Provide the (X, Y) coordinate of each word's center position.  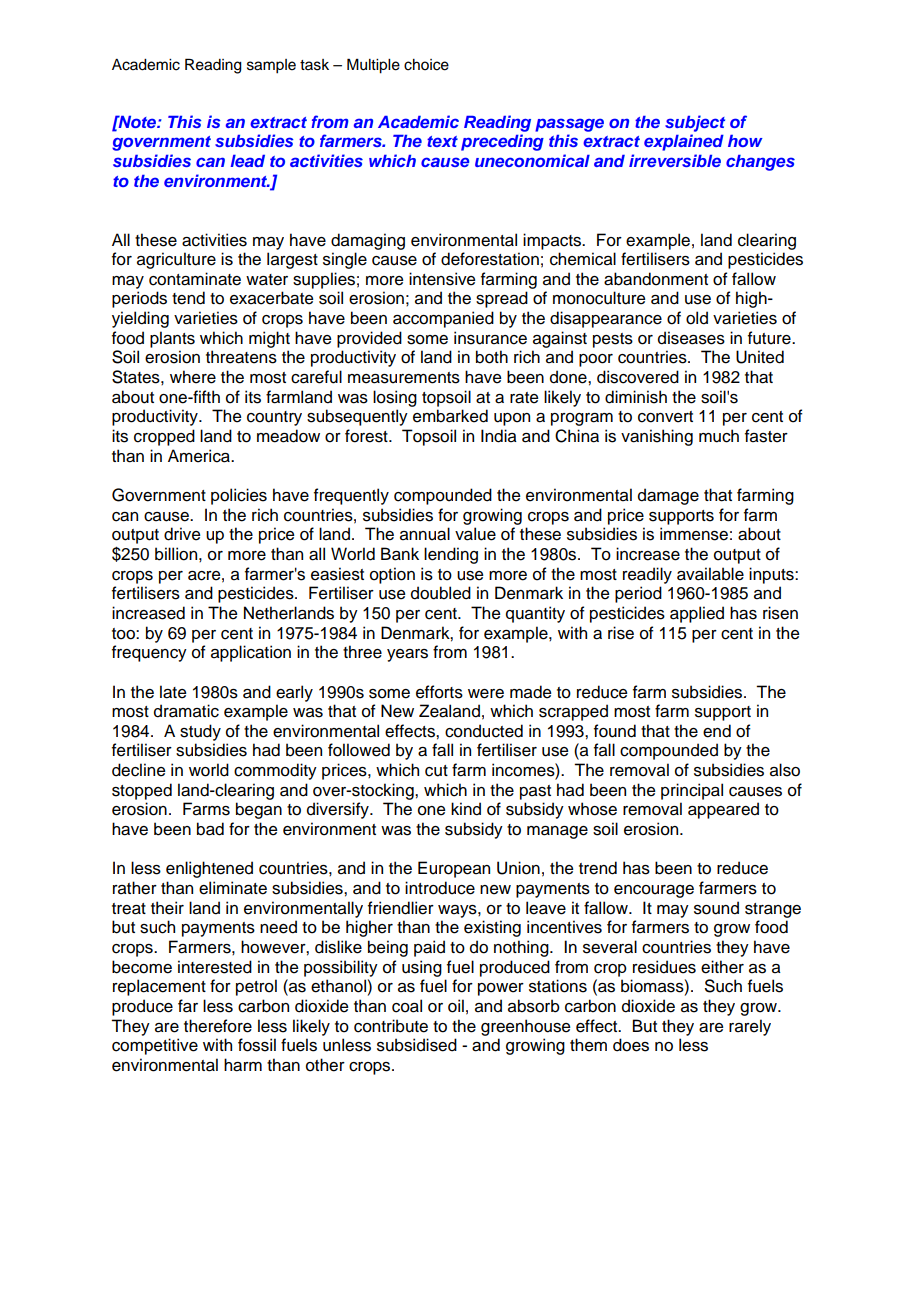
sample (271, 66)
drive (182, 534)
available (710, 574)
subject (695, 123)
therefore (218, 1026)
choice (426, 65)
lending (451, 555)
